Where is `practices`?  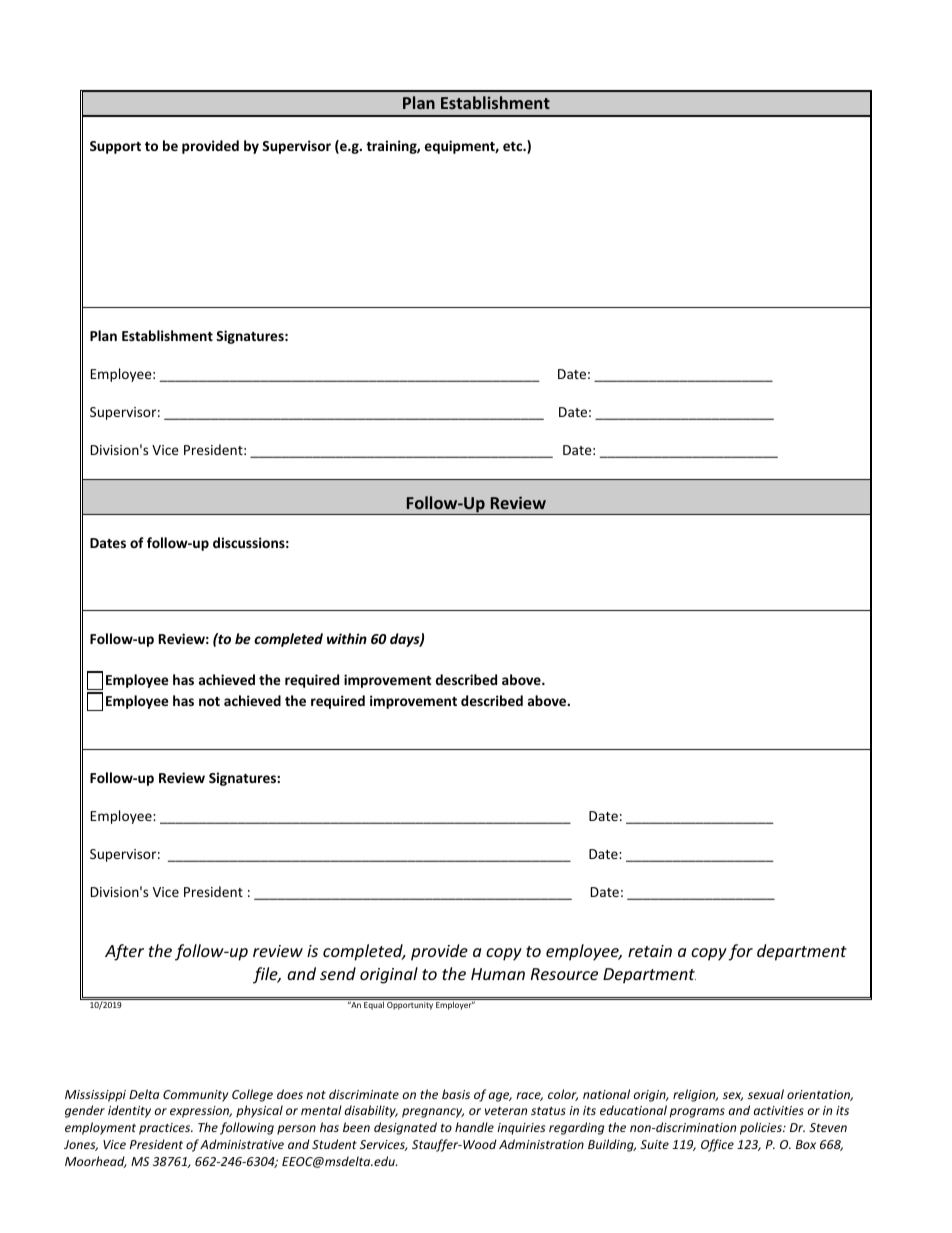 practices is located at coordinates (166, 1129).
